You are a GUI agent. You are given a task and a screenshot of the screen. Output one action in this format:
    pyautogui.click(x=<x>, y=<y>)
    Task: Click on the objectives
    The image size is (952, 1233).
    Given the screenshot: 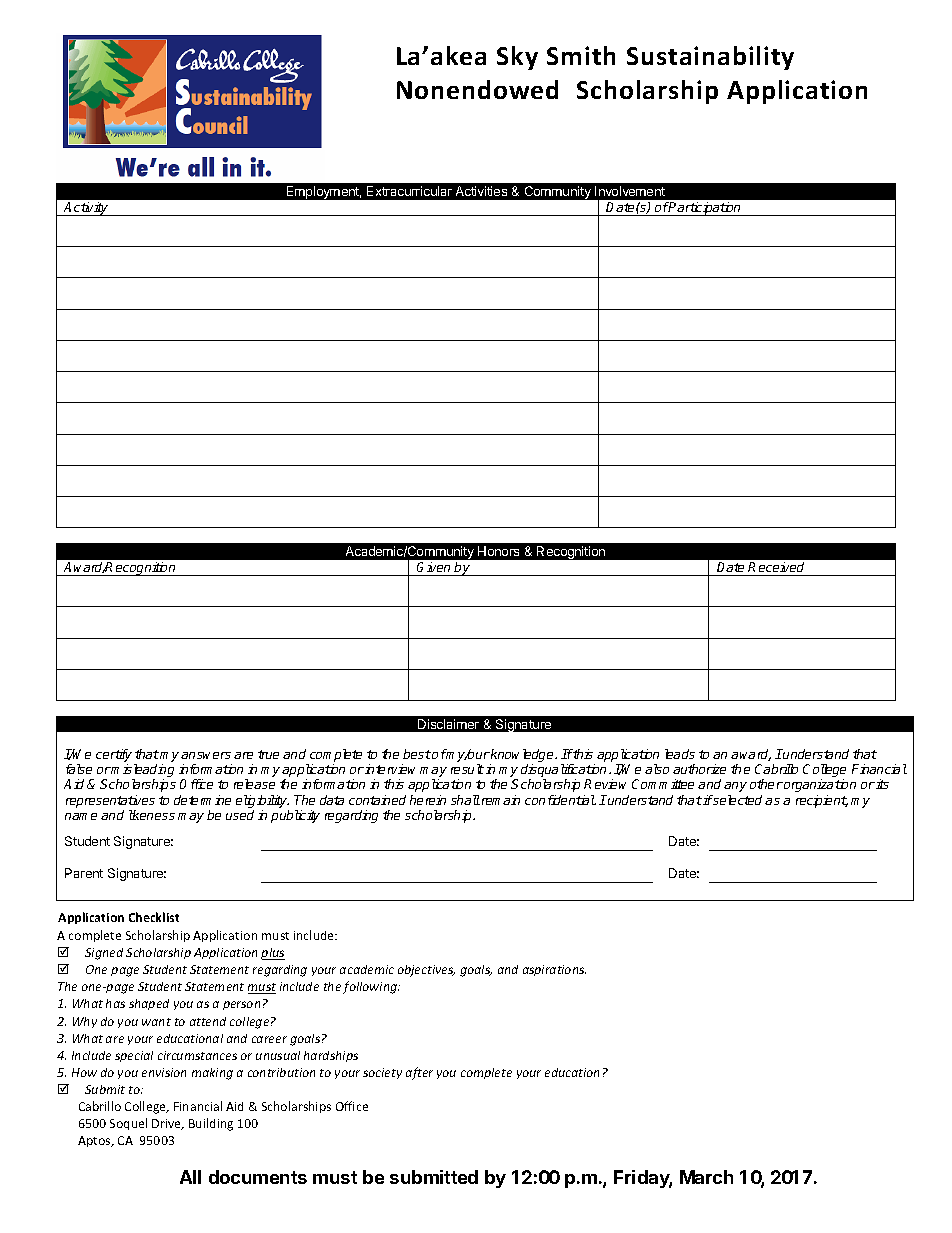 What is the action you would take?
    pyautogui.click(x=426, y=971)
